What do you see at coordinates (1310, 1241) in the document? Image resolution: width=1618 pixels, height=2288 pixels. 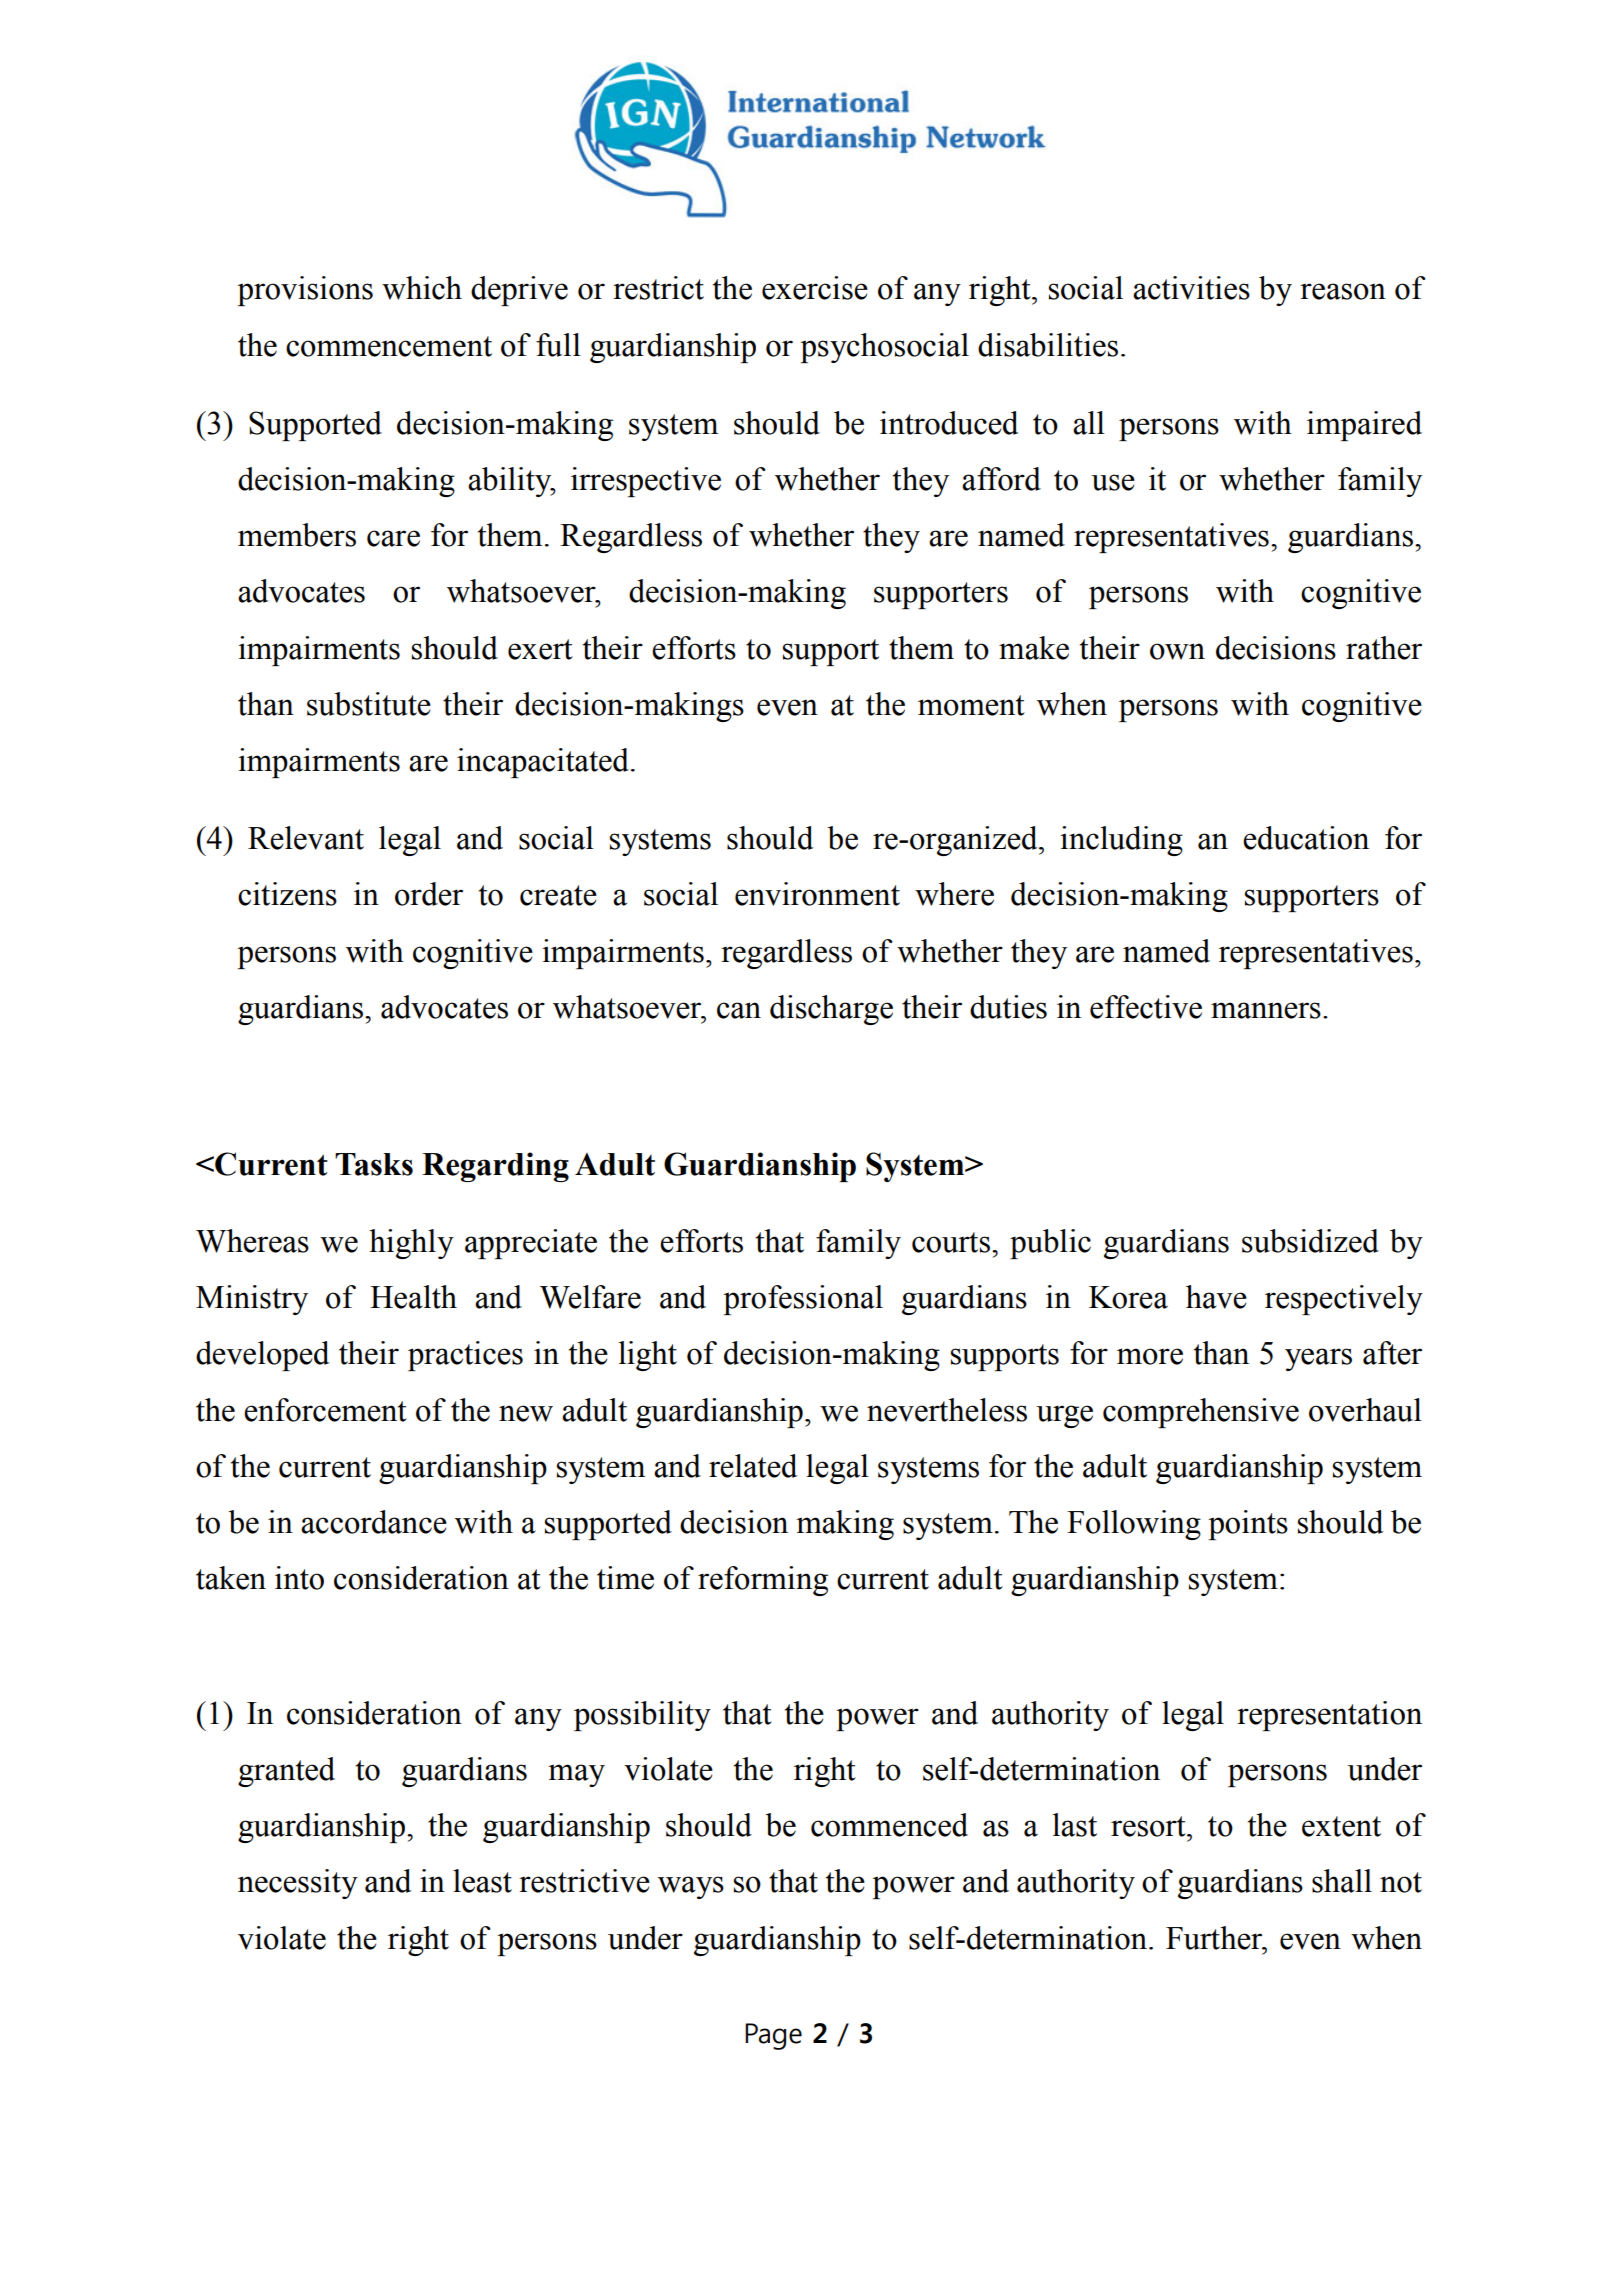 I see `subsidized` at bounding box center [1310, 1241].
